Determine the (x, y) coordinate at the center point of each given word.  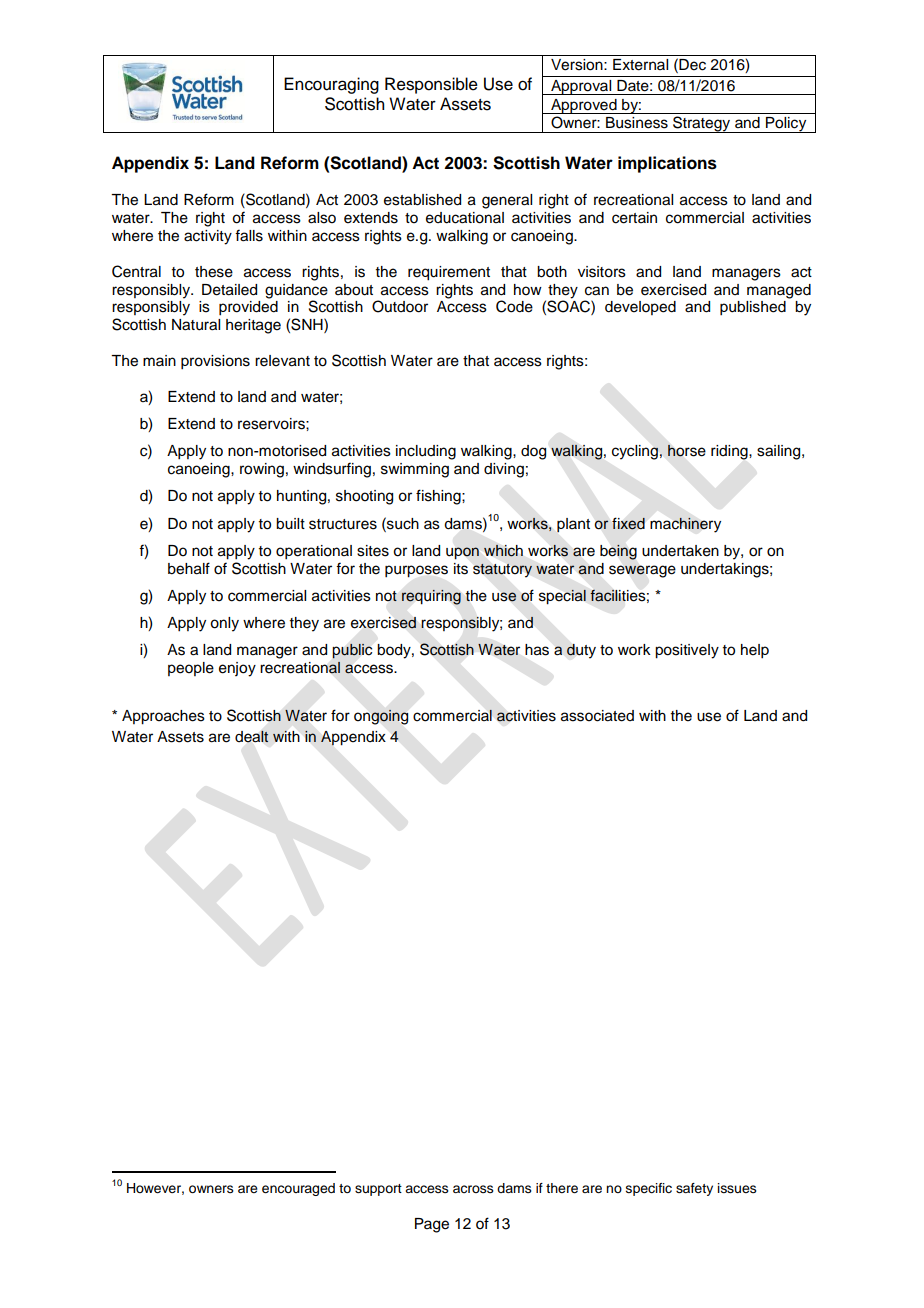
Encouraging (331, 85)
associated (597, 716)
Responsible (431, 85)
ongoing (381, 717)
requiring (431, 597)
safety (694, 1189)
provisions (215, 362)
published (753, 308)
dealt (252, 736)
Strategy (702, 124)
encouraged (298, 1189)
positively (687, 651)
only (224, 624)
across (473, 1189)
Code (514, 306)
